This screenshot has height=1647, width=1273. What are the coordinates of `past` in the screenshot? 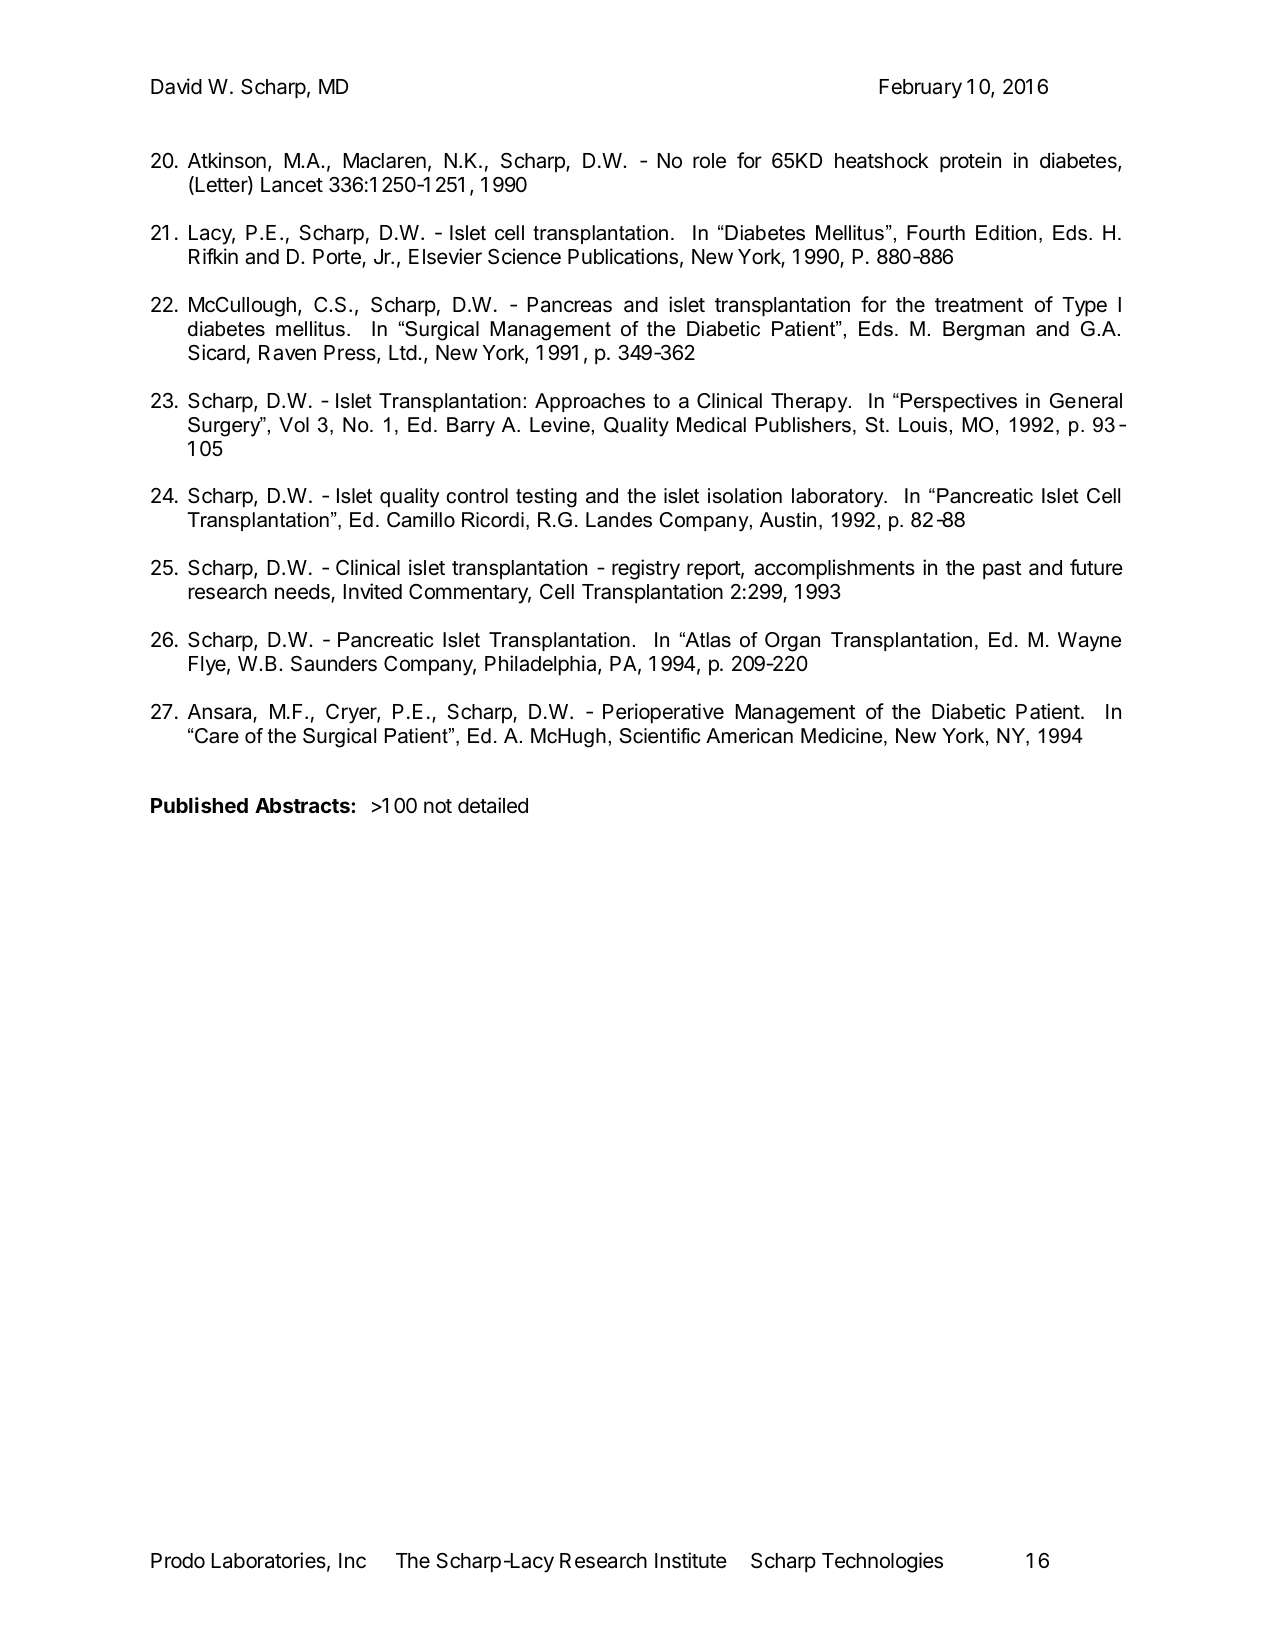 It's located at (1002, 570).
